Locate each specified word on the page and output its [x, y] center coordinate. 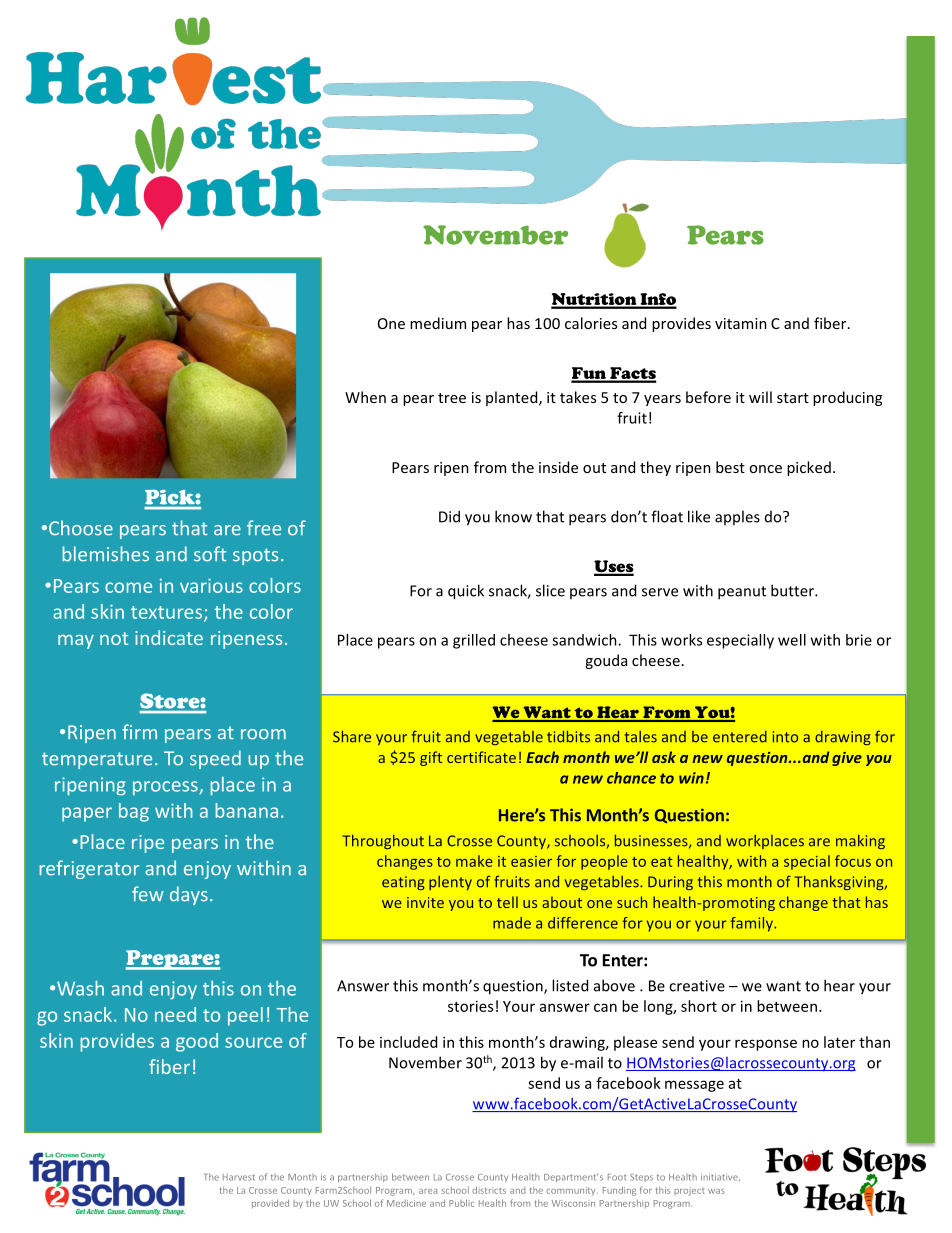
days [189, 895]
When [365, 397]
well [792, 640]
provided [270, 1204]
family [752, 924]
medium [438, 323]
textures [168, 613]
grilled [474, 641]
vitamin [741, 323]
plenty [450, 883]
